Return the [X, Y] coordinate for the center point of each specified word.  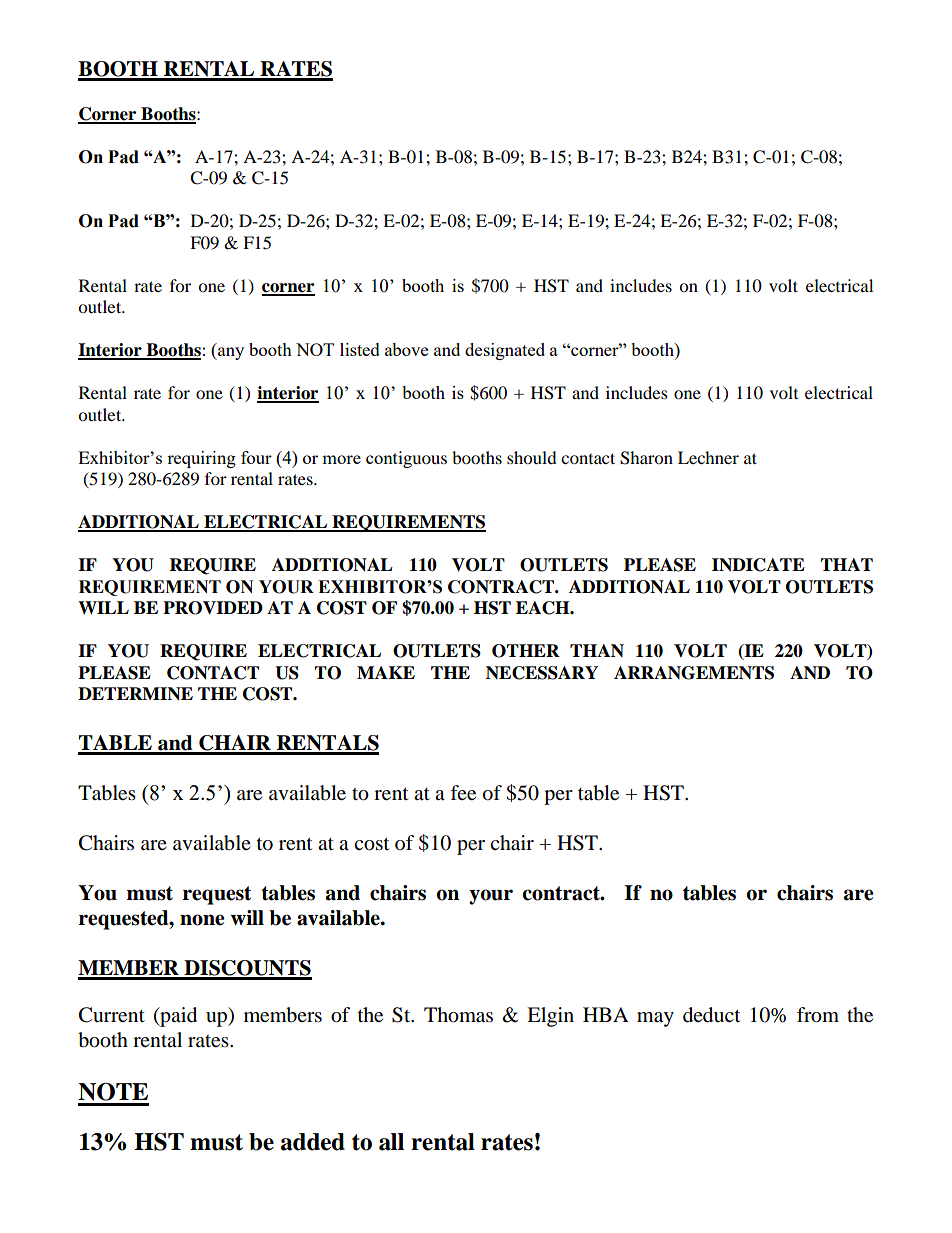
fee [463, 792]
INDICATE [758, 565]
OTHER [526, 651]
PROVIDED [213, 608]
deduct [711, 1015]
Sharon [646, 458]
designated [505, 351]
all [391, 1142]
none [202, 920]
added [313, 1142]
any [230, 353]
